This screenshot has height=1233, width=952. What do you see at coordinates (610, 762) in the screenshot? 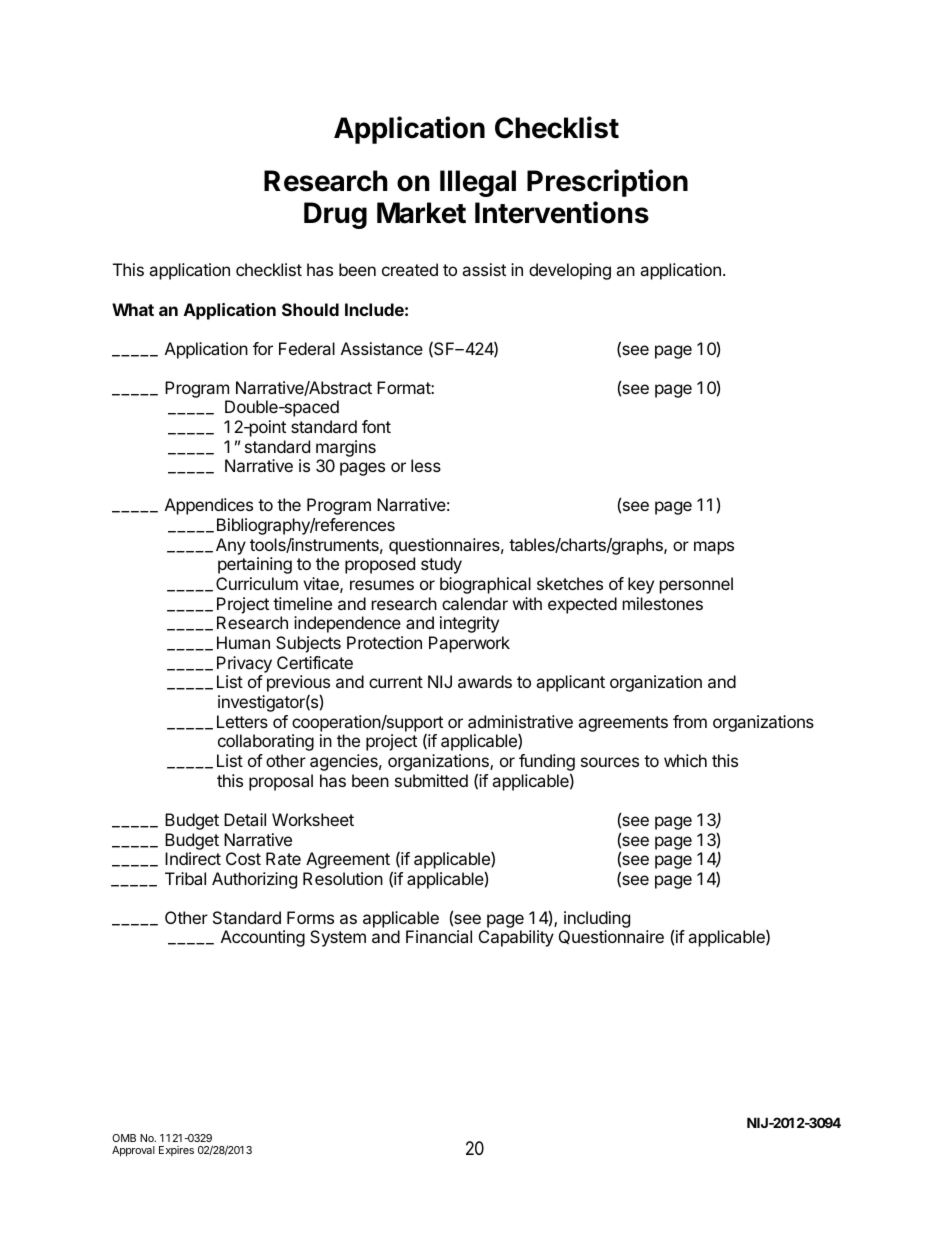
I see `sources` at bounding box center [610, 762].
